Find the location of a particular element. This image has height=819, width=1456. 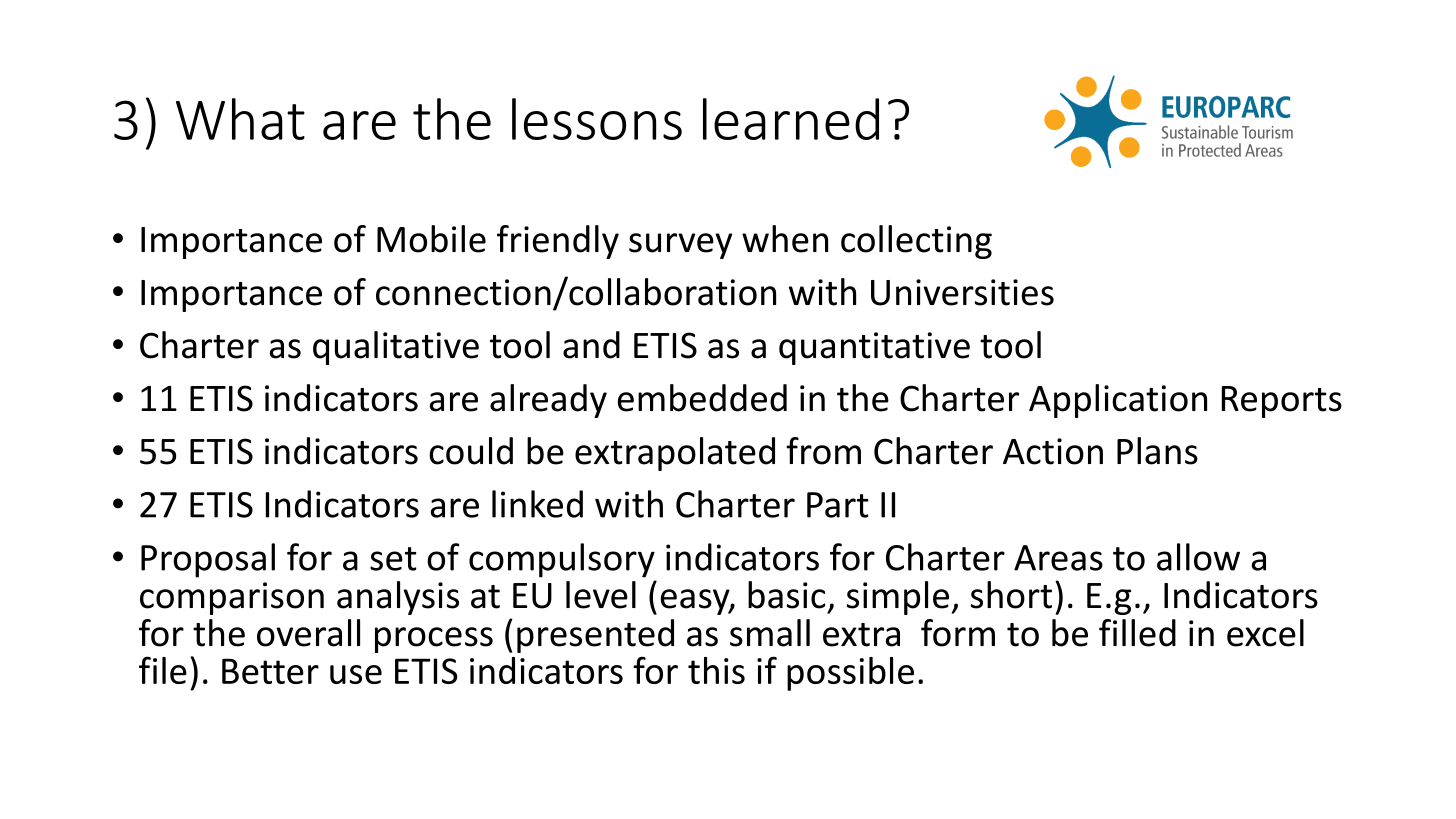

this is located at coordinates (716, 670).
